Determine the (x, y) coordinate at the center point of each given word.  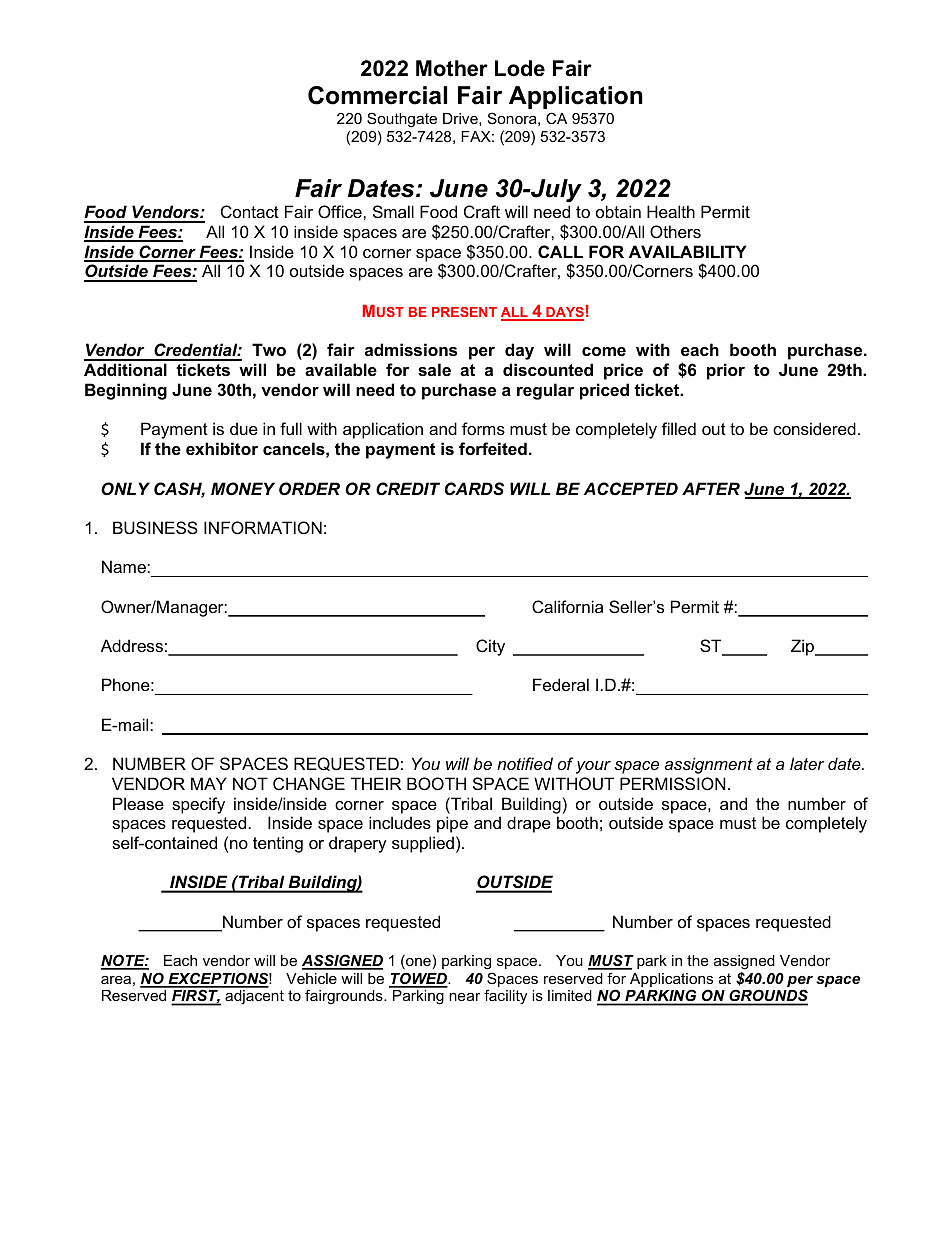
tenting (278, 844)
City (490, 647)
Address (132, 645)
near (465, 997)
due (244, 428)
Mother (452, 68)
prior (726, 371)
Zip (804, 647)
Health (671, 211)
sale (434, 369)
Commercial (377, 95)
